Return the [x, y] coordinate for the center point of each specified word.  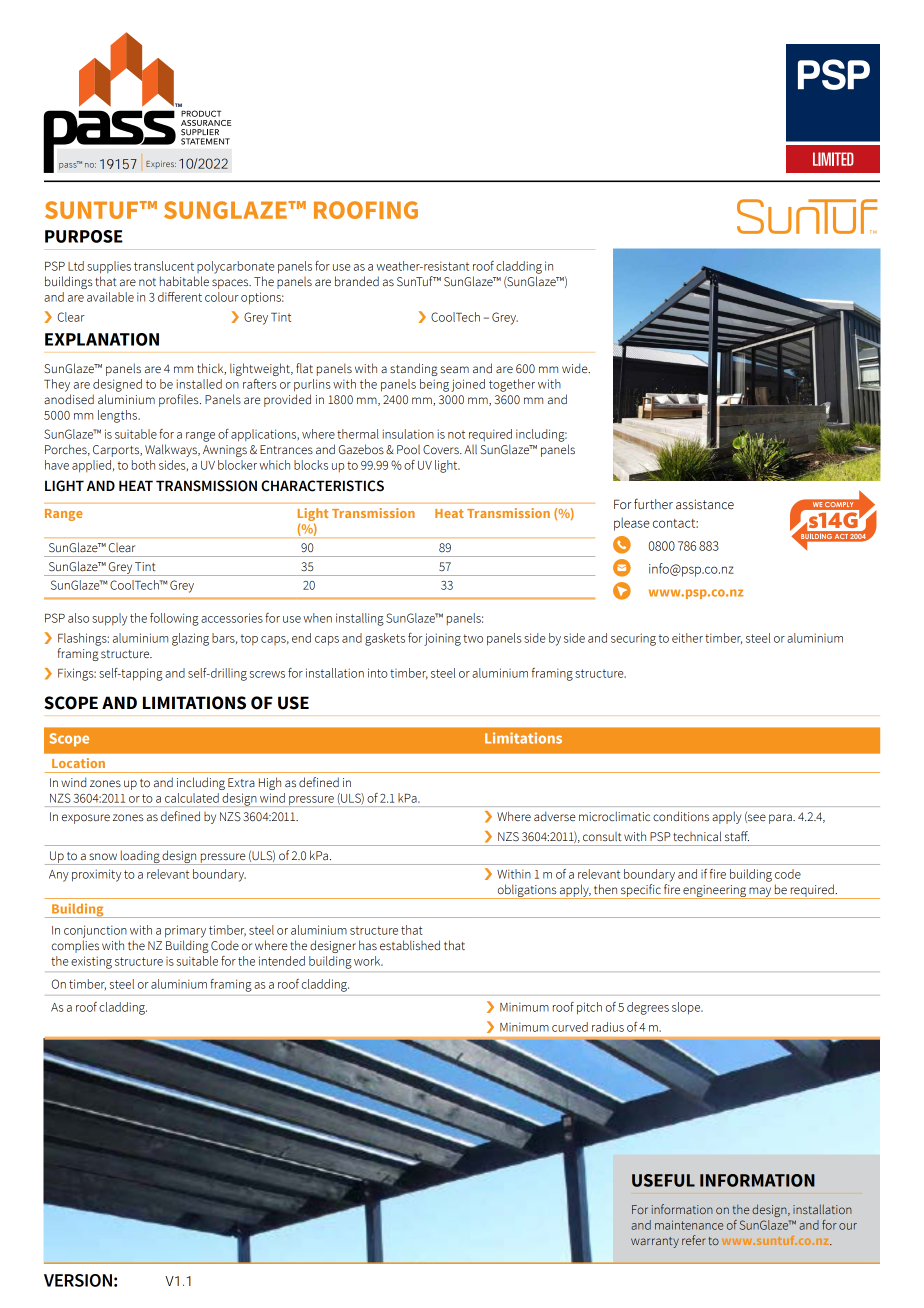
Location [78, 763]
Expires [161, 165]
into [378, 673]
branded [357, 281]
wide [576, 368]
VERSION [78, 1280]
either [687, 638]
